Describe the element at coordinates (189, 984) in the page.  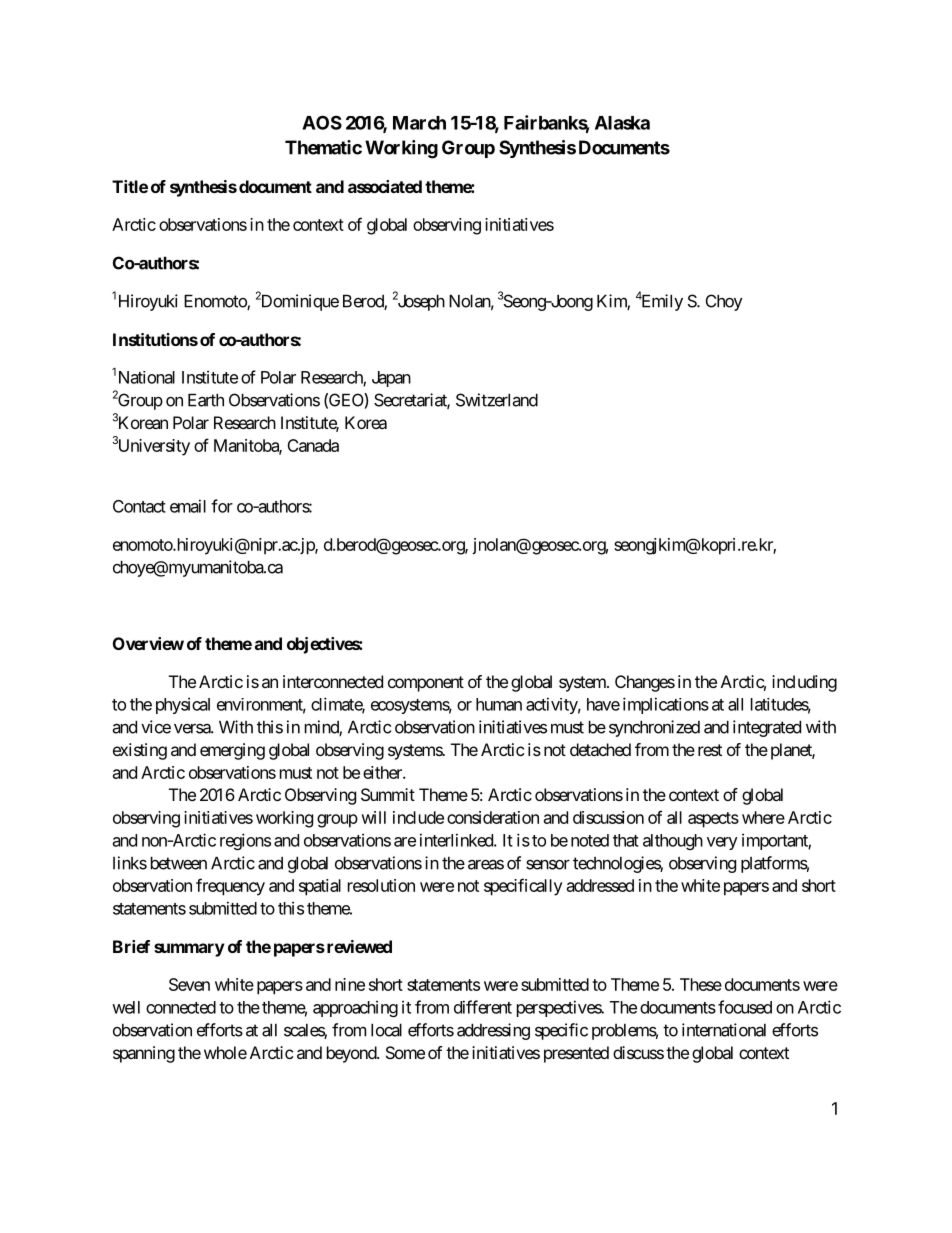
I see `Seven` at that location.
